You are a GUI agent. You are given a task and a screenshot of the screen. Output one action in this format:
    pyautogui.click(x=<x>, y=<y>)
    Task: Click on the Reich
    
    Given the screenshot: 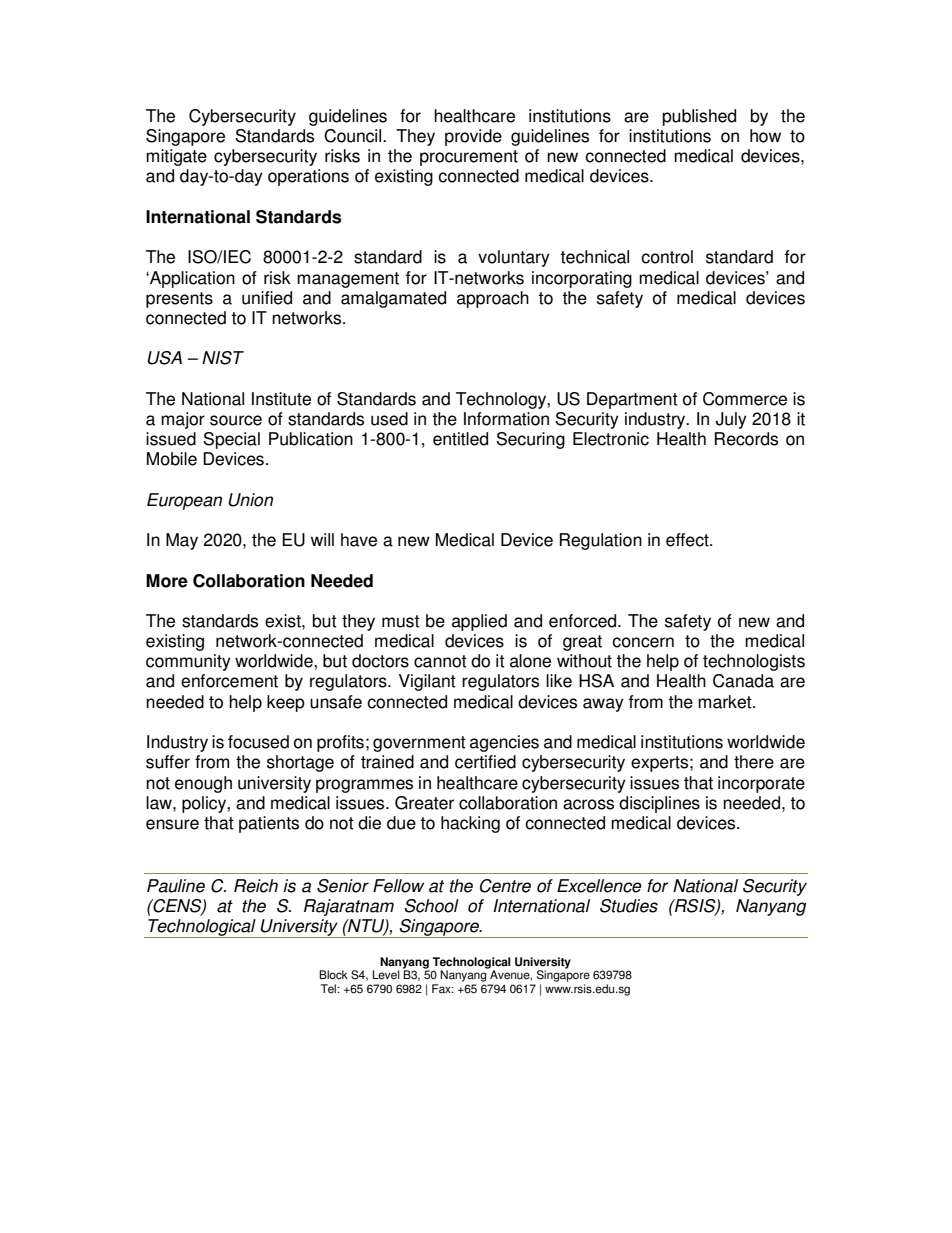 What is the action you would take?
    pyautogui.click(x=256, y=886)
